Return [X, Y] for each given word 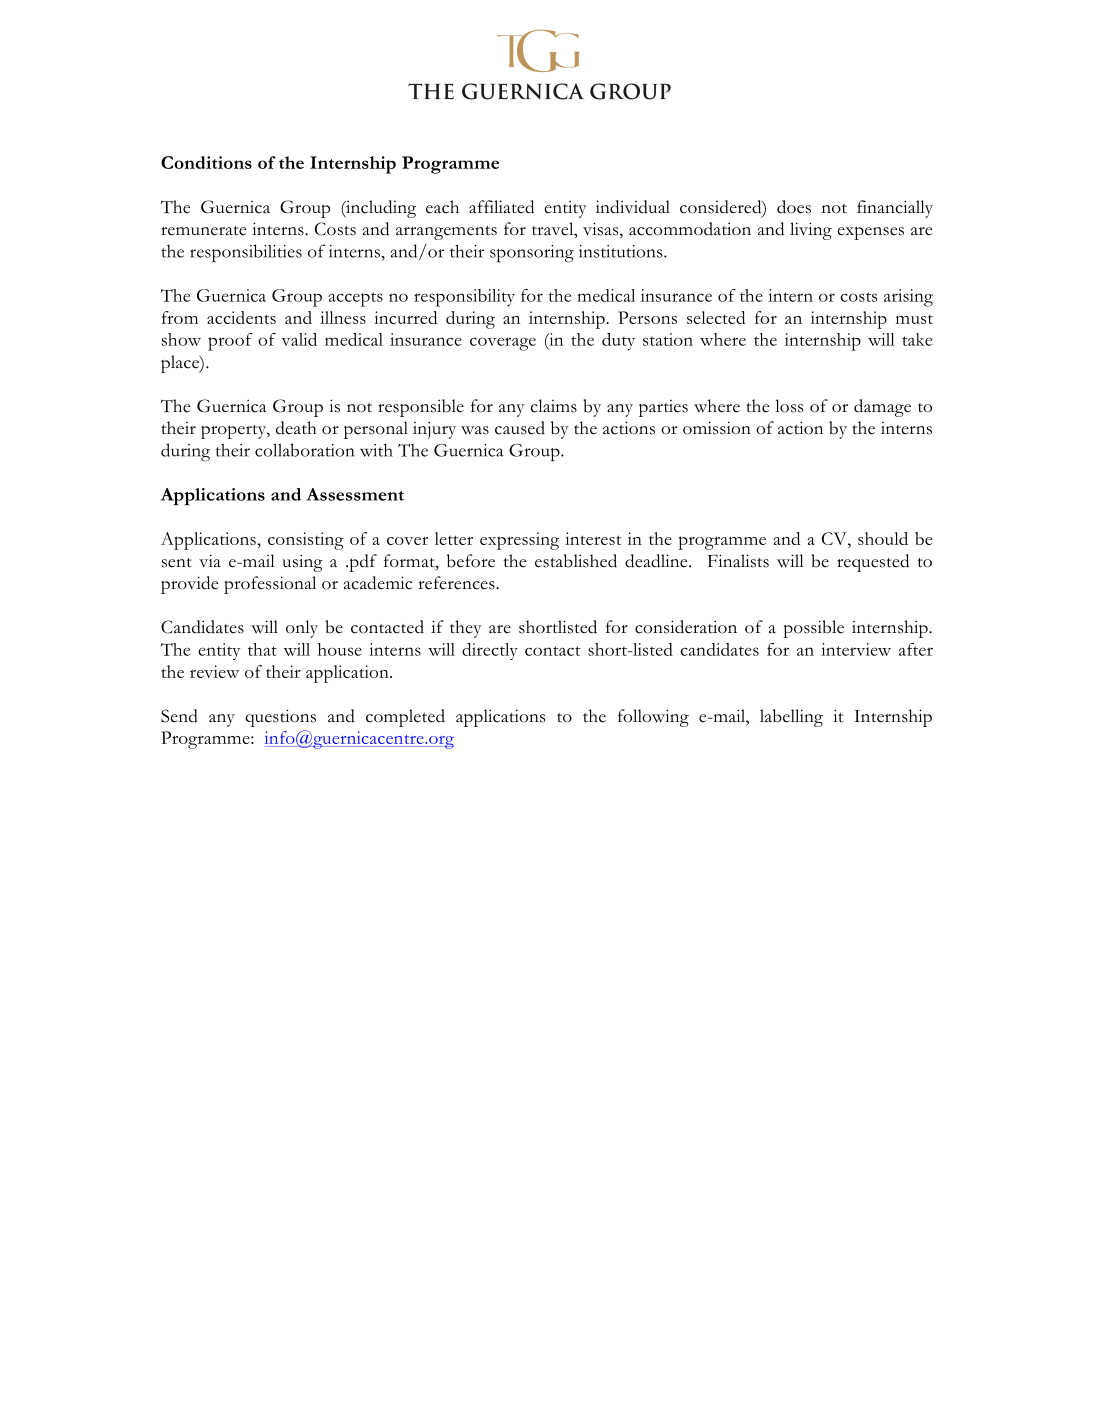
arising [908, 298]
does [794, 207]
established [576, 561]
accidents [241, 317]
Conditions [206, 162]
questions [280, 718]
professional [270, 585]
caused [520, 428]
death [296, 428]
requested [873, 563]
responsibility [464, 298]
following [653, 718]
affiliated [501, 207]
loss [789, 406]
